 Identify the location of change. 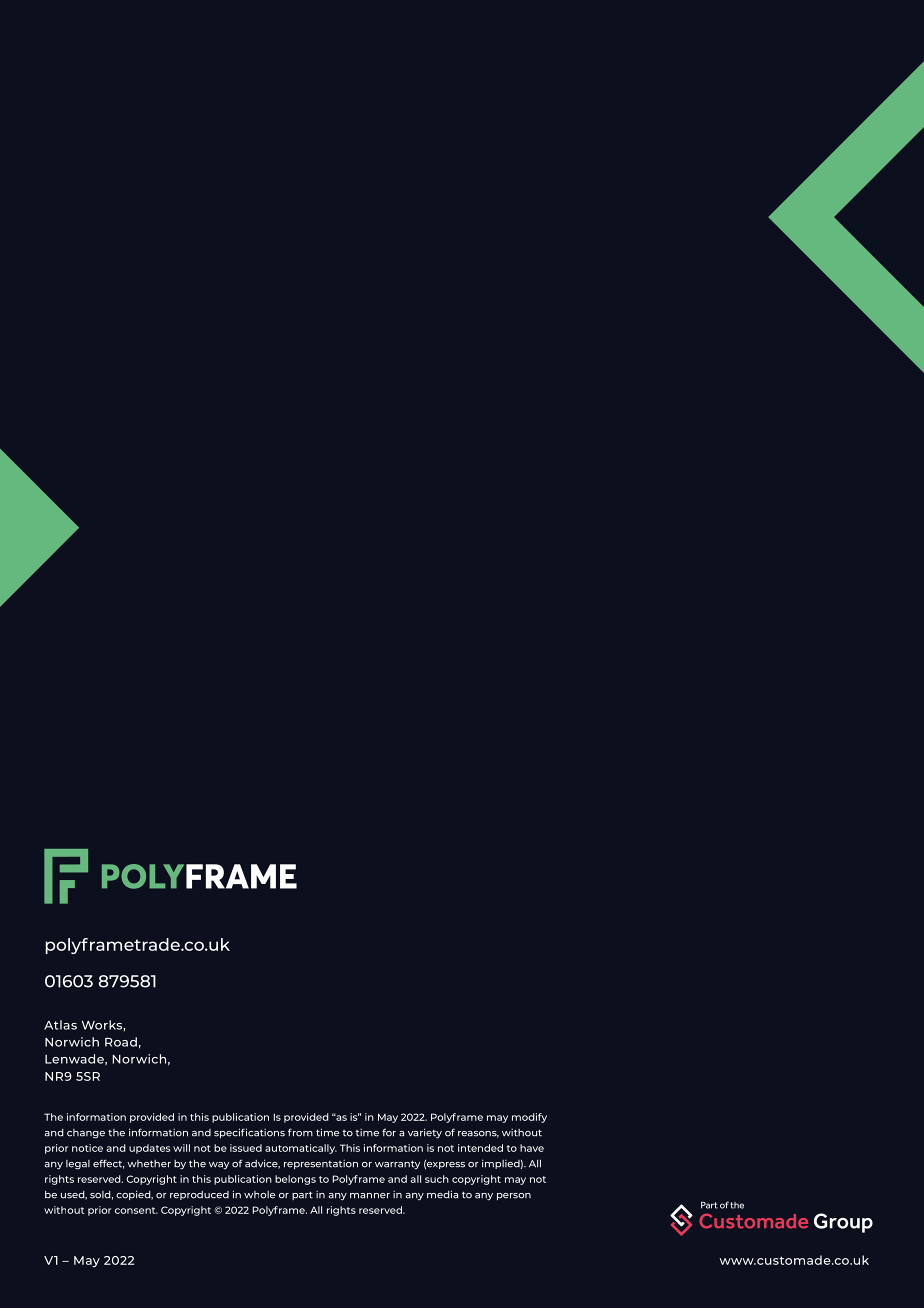
(86, 1134).
